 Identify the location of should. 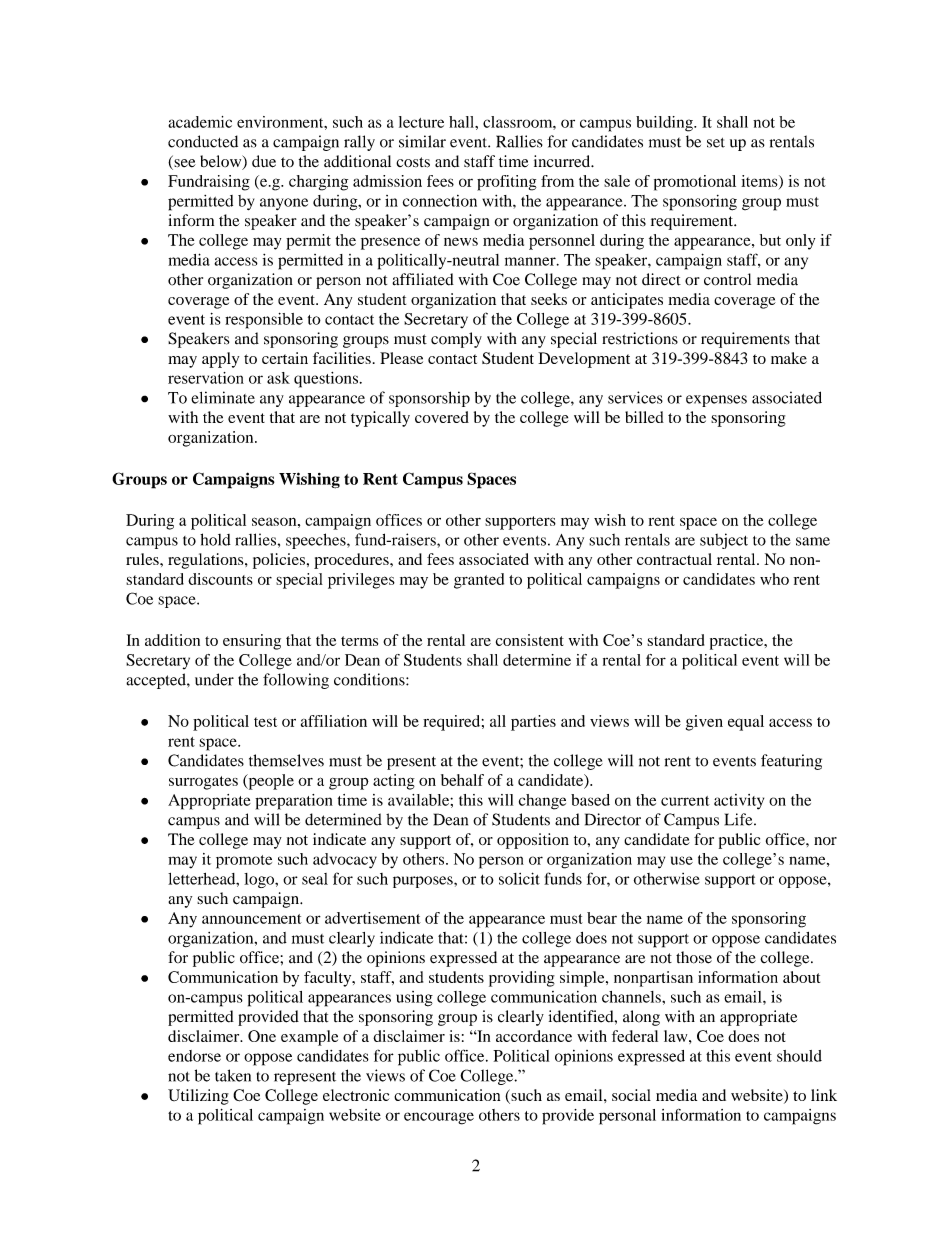
(799, 1056).
